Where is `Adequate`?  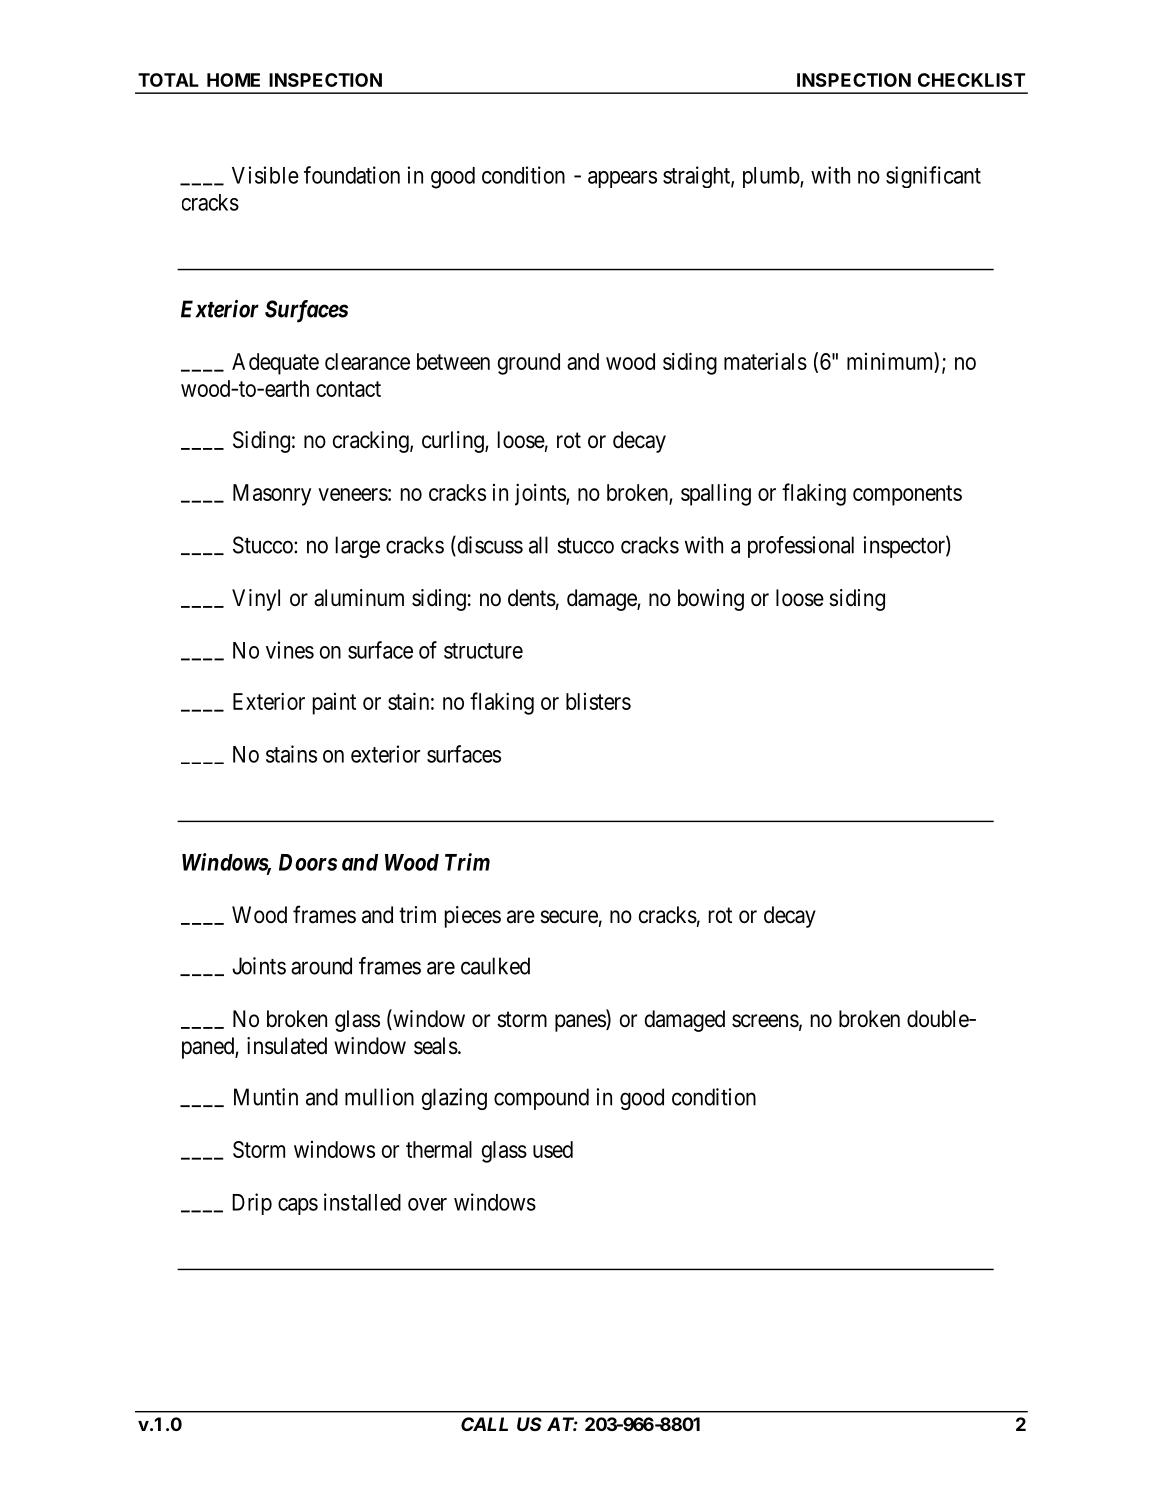
Adequate is located at coordinates (275, 364).
